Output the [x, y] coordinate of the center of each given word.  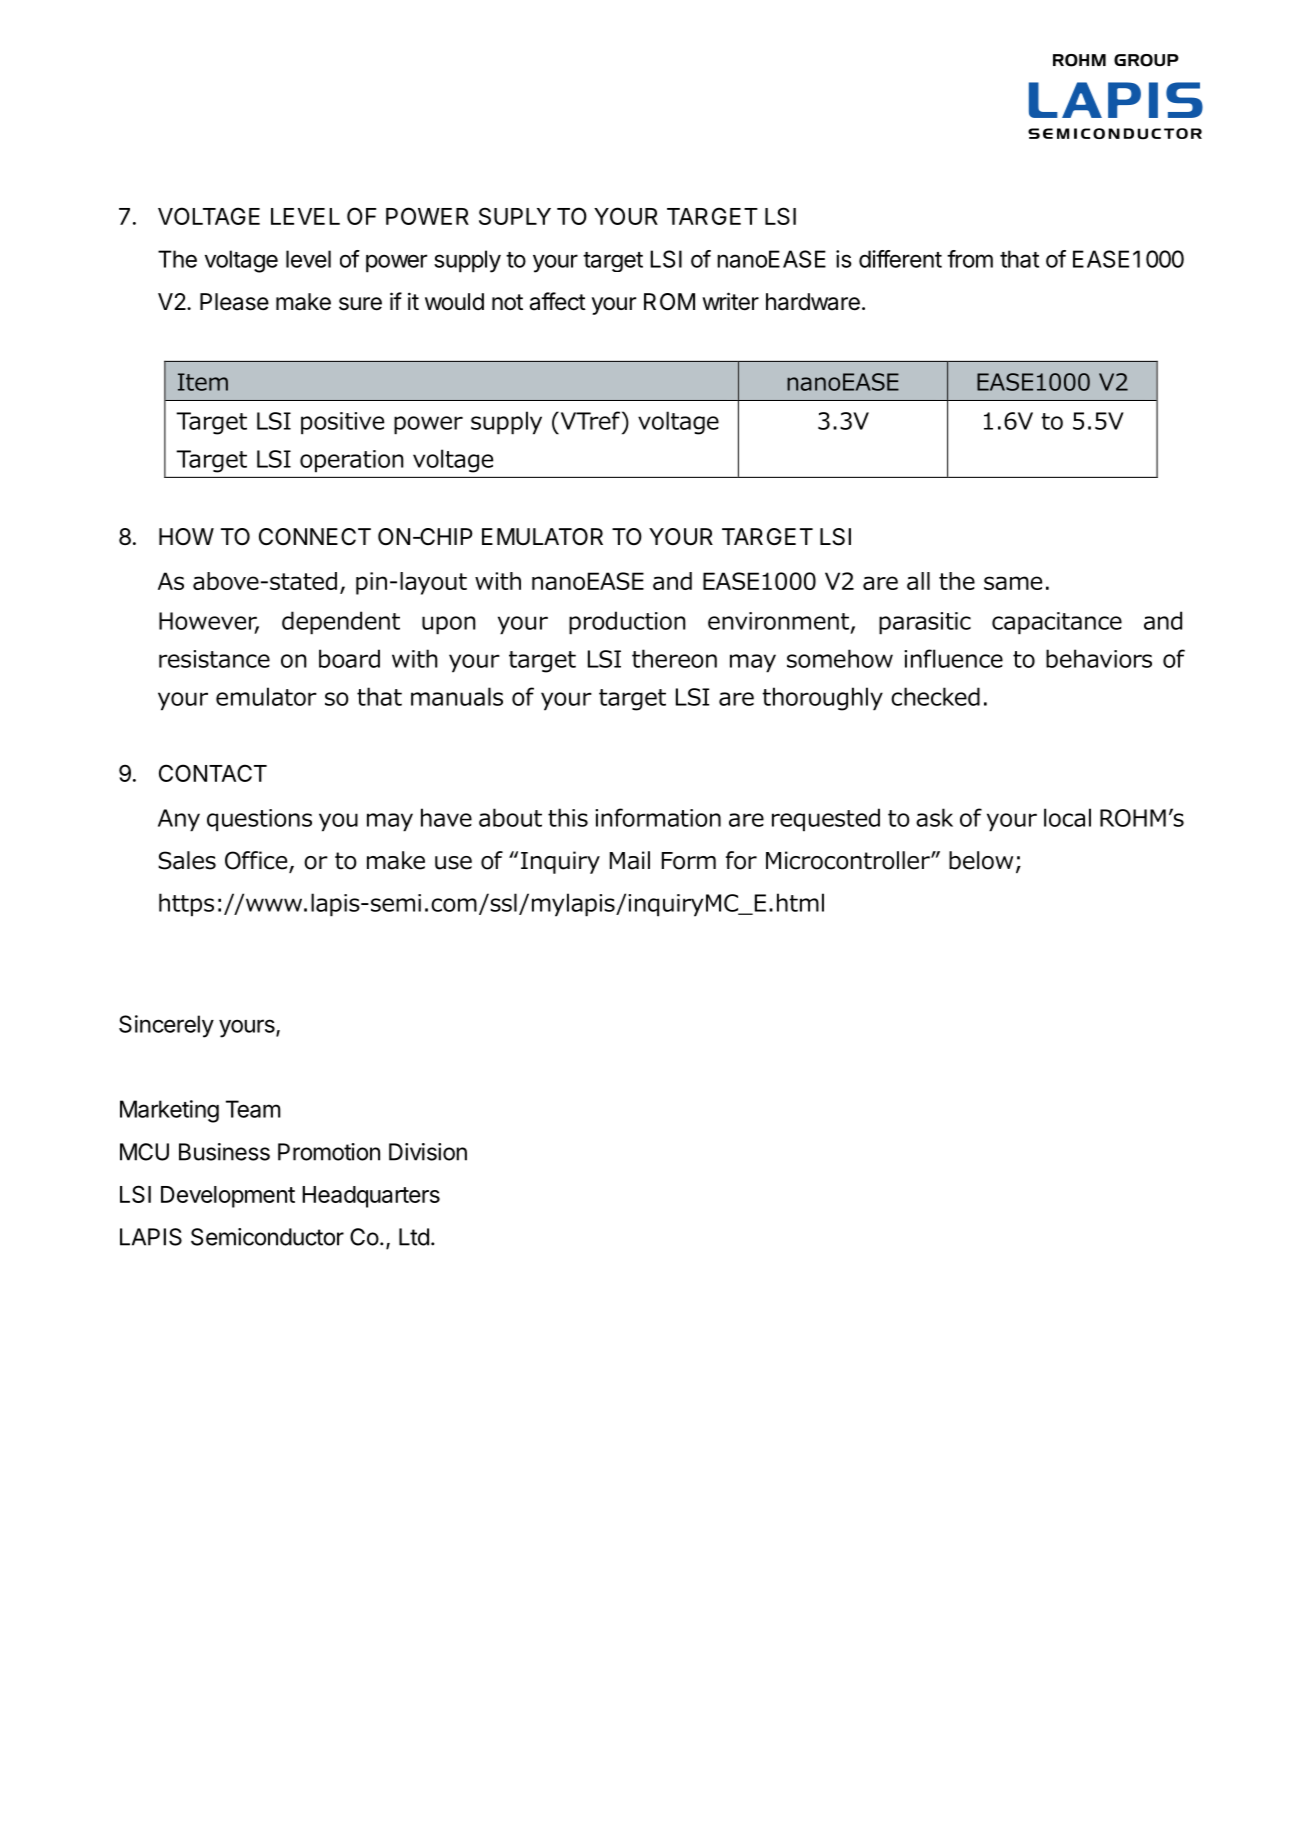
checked [935, 696]
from [970, 259]
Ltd [414, 1237]
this [568, 817]
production [627, 623]
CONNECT [315, 536]
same [1013, 583]
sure [360, 304]
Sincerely [166, 1026]
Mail [630, 860]
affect [558, 301]
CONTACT [213, 773]
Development [228, 1197]
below [981, 860]
